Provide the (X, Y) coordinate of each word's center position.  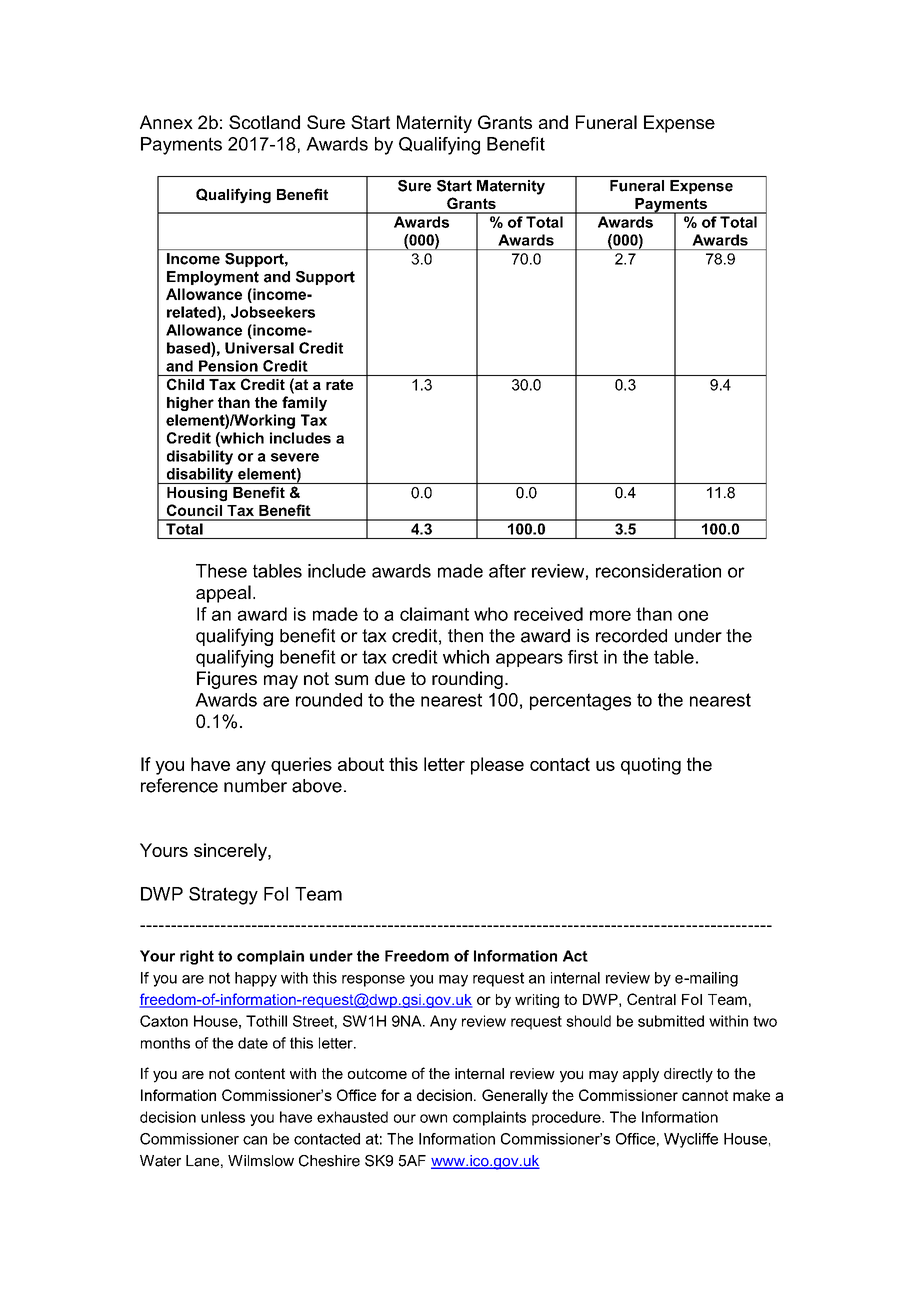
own (433, 1118)
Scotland (264, 122)
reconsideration (658, 571)
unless (223, 1117)
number (255, 786)
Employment (213, 278)
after (507, 571)
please (497, 766)
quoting (651, 766)
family (304, 403)
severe (295, 457)
